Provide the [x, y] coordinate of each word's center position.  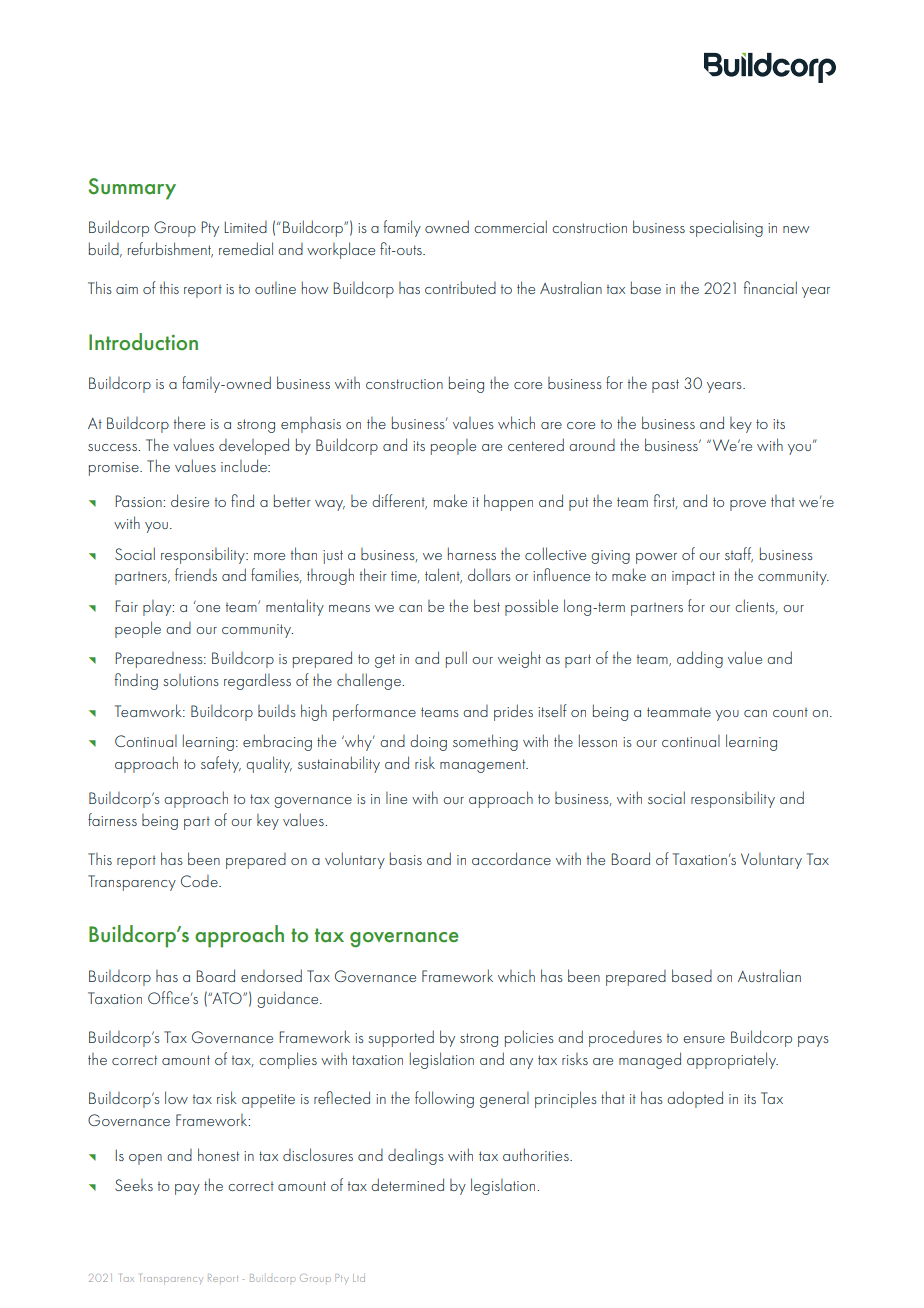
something [485, 742]
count [790, 712]
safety [221, 764]
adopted [695, 1099]
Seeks [134, 1185]
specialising [726, 228]
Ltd [359, 1278]
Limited [245, 227]
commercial [510, 226]
